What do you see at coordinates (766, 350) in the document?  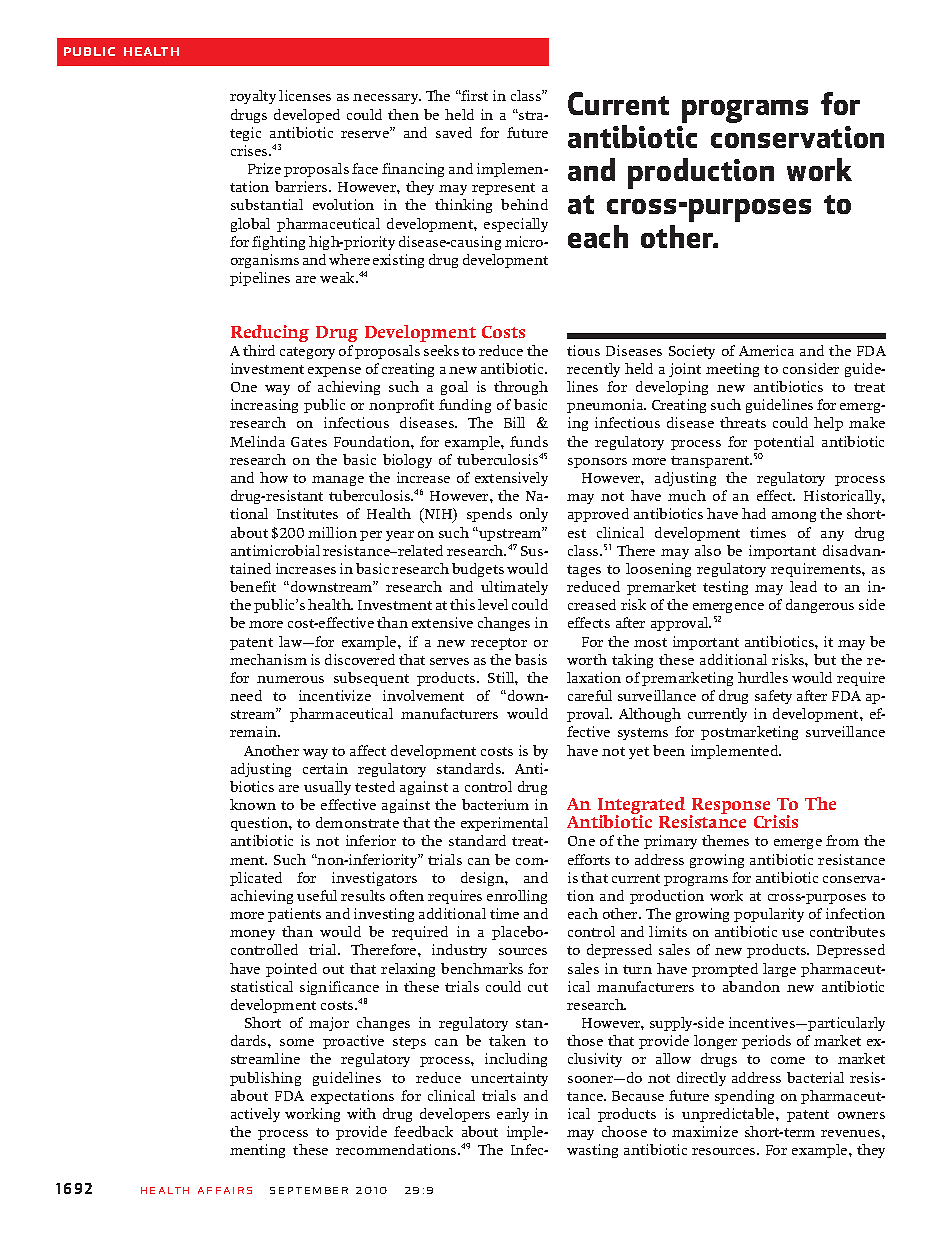 I see `America` at bounding box center [766, 350].
